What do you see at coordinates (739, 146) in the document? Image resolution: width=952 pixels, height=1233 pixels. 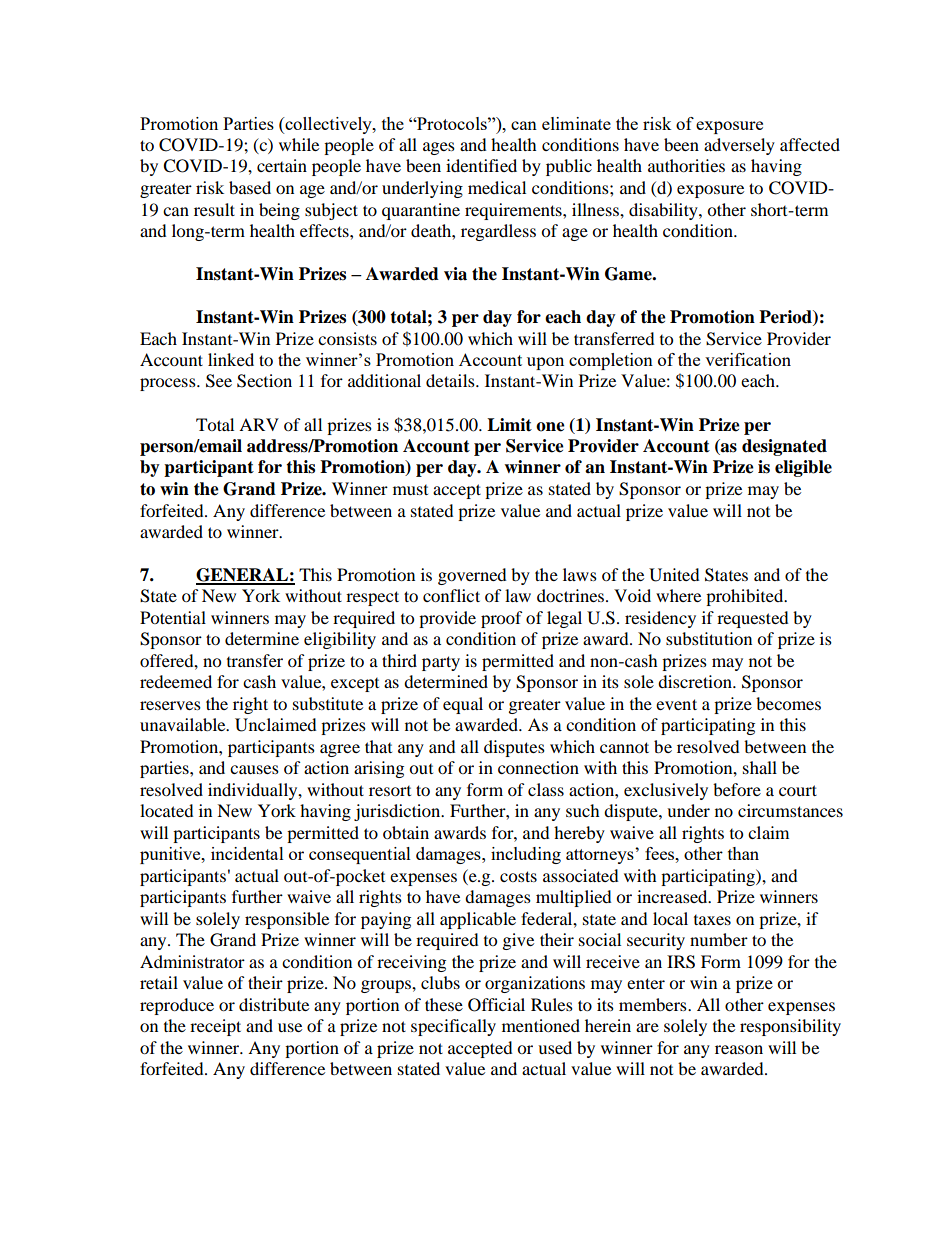 I see `adversely` at bounding box center [739, 146].
